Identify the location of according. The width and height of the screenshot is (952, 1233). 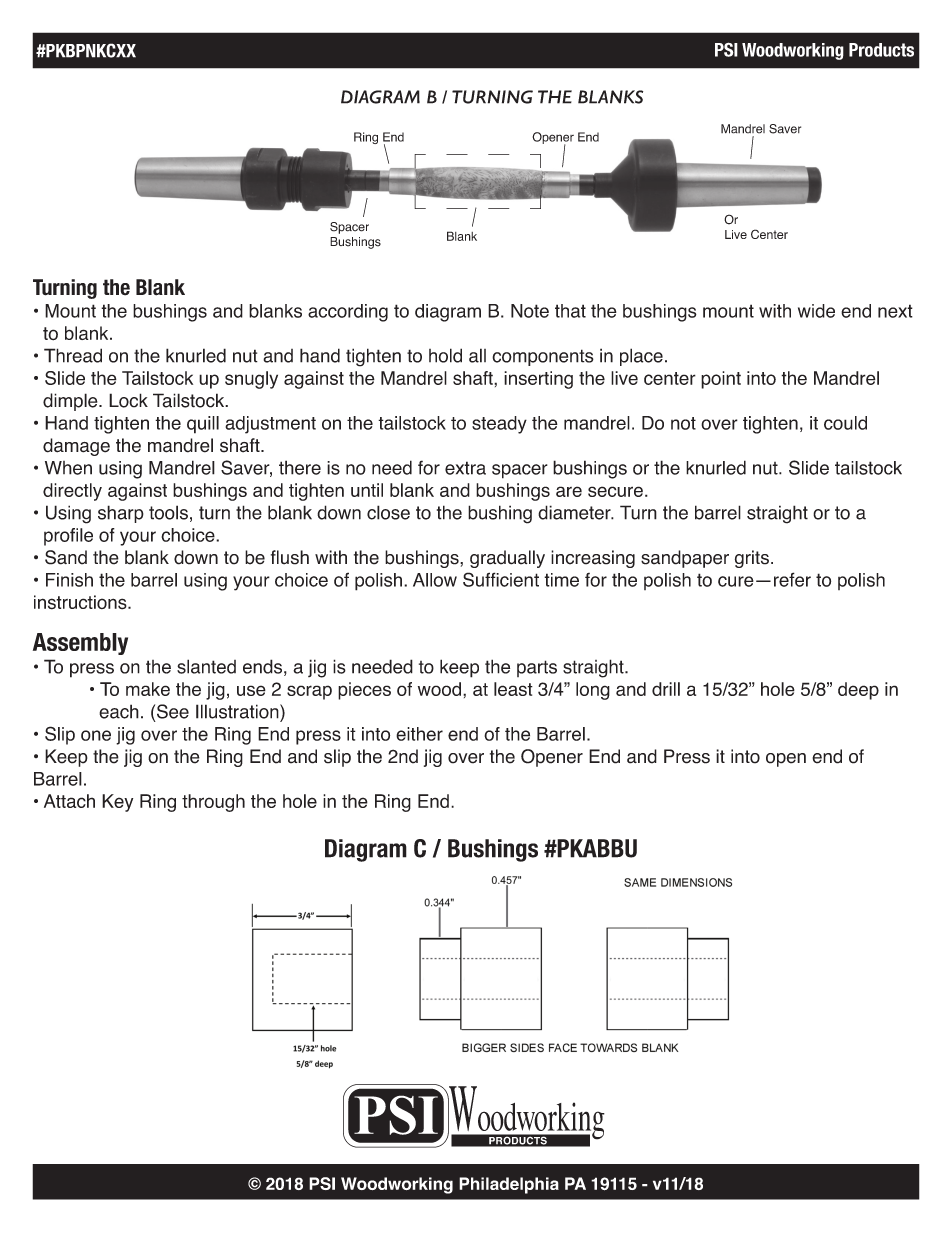
(348, 313).
